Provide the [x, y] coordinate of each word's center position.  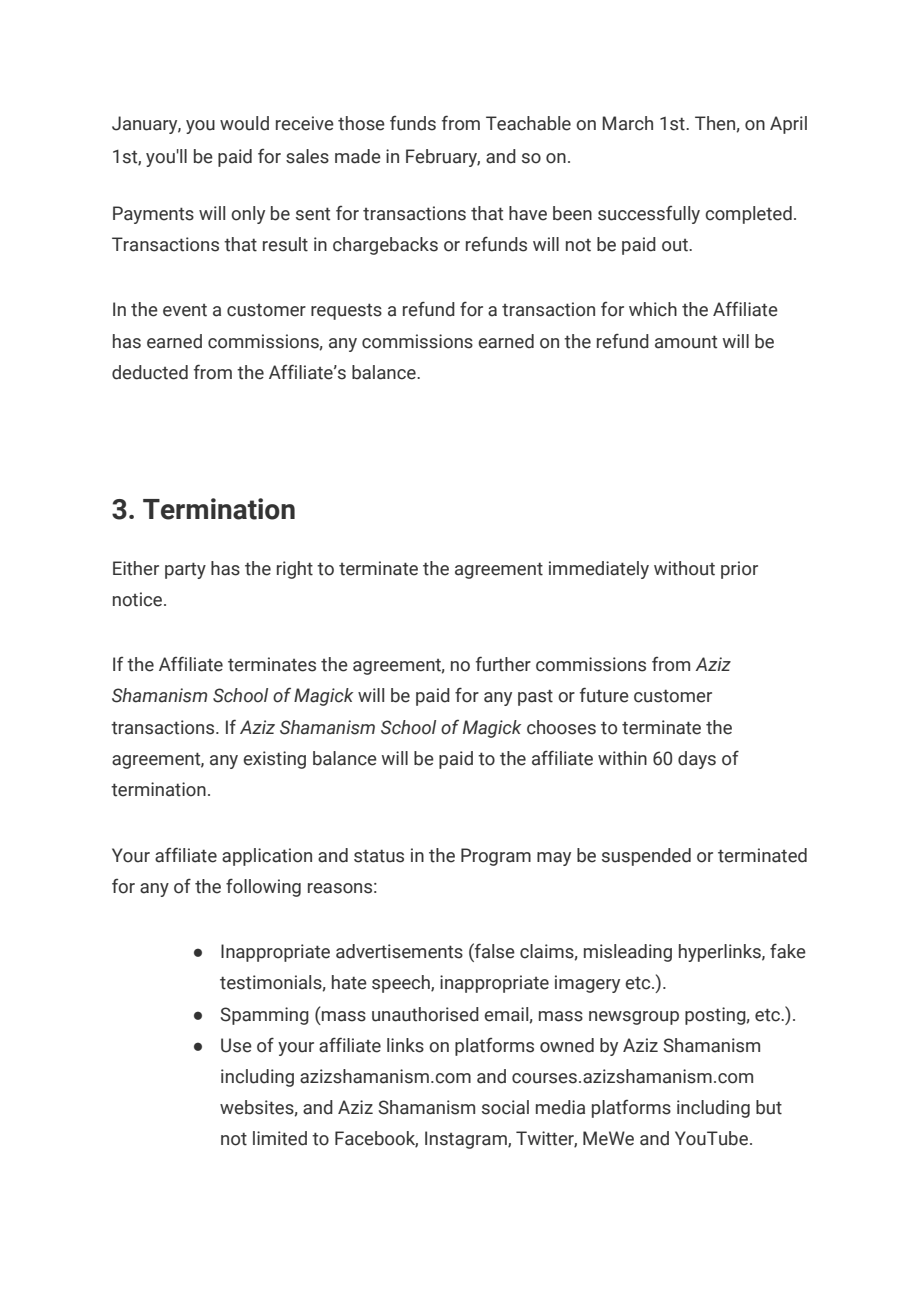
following [263, 887]
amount [686, 342]
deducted [150, 372]
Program [496, 857]
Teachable [528, 123]
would [244, 123]
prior [739, 570]
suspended [646, 857]
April [788, 125]
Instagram [467, 1140]
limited [280, 1138]
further [503, 664]
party [185, 570]
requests [346, 311]
